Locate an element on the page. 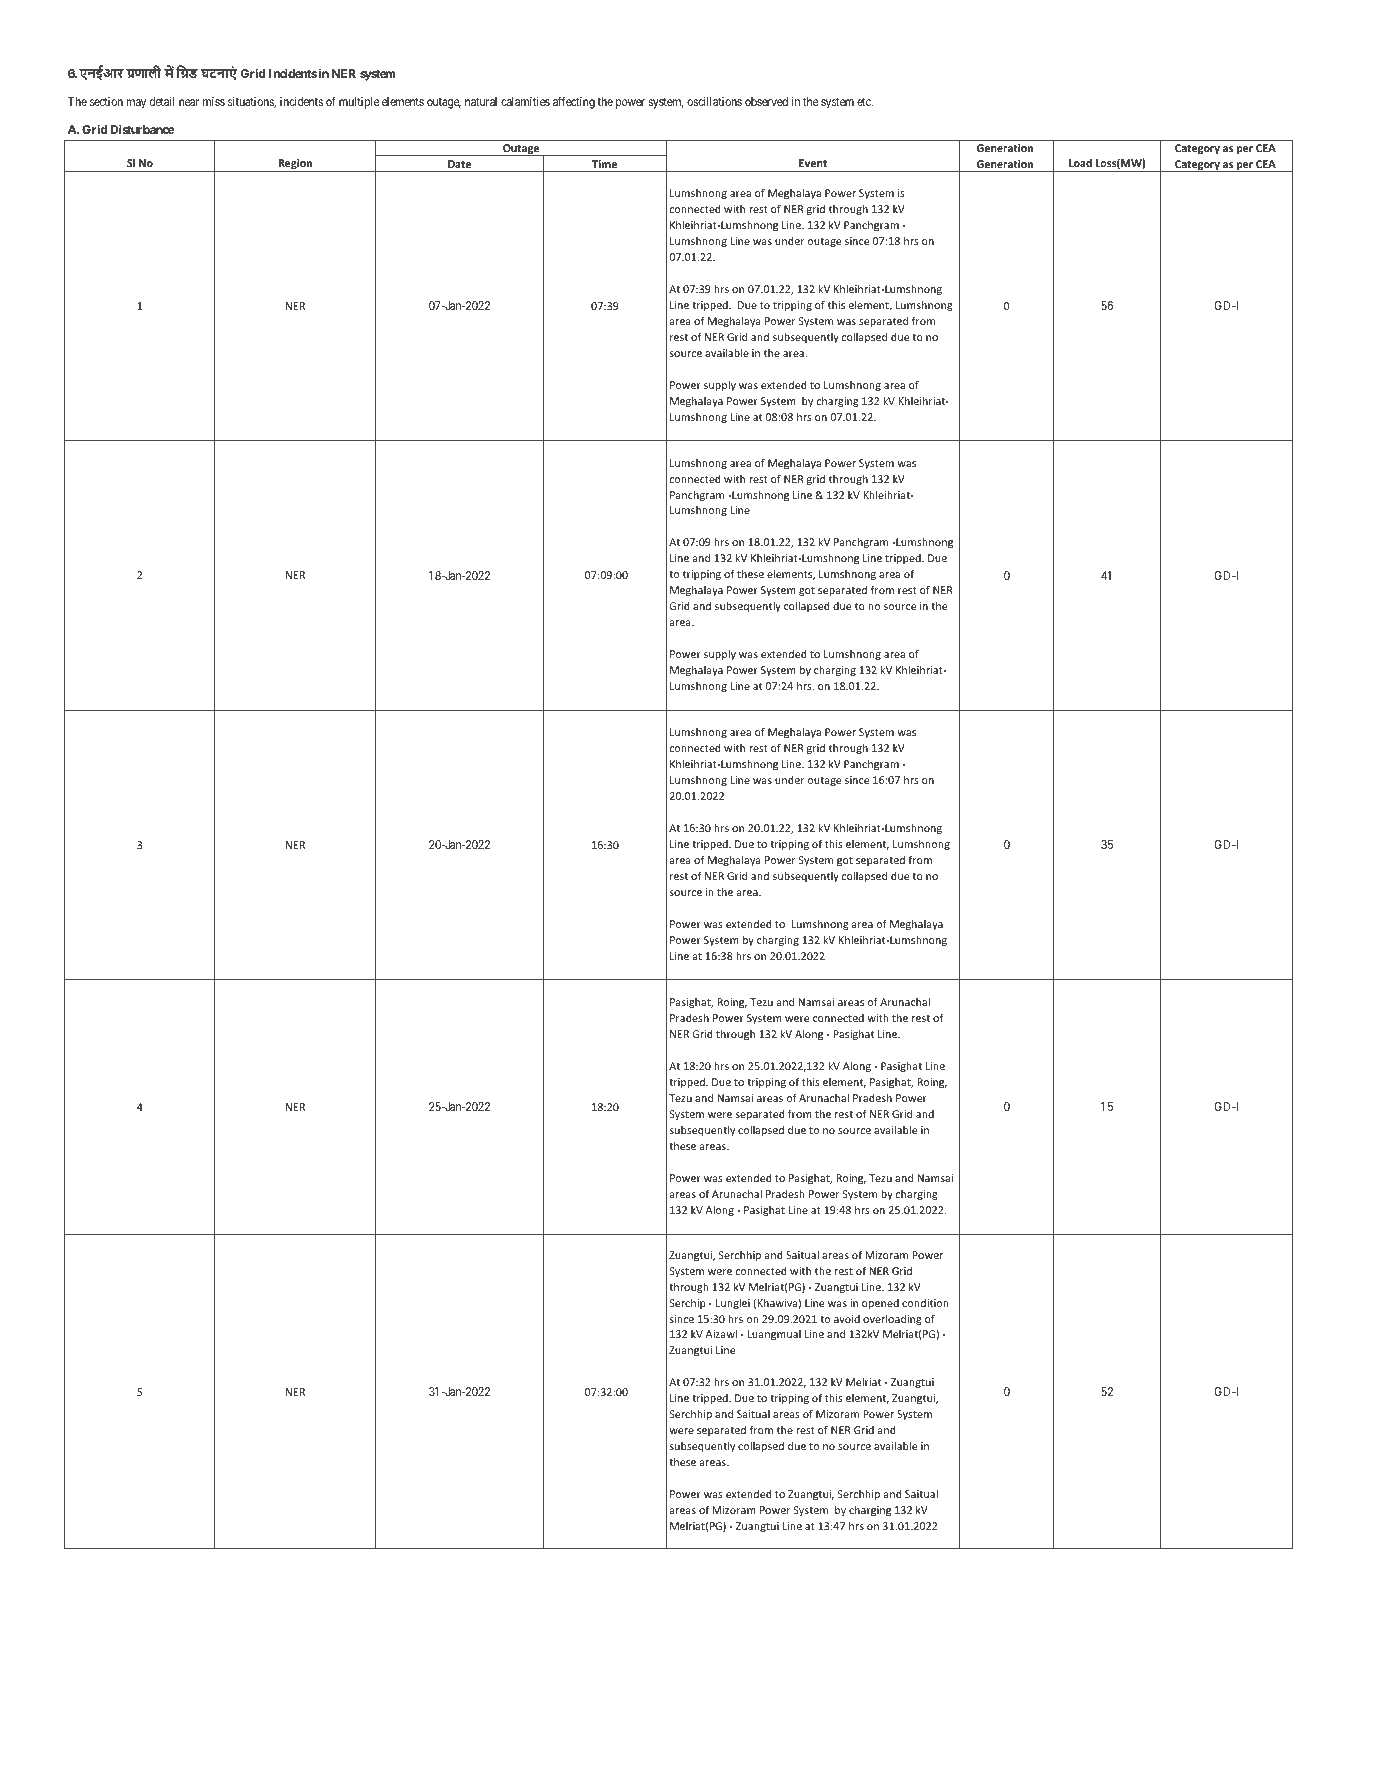  may is located at coordinates (136, 104).
